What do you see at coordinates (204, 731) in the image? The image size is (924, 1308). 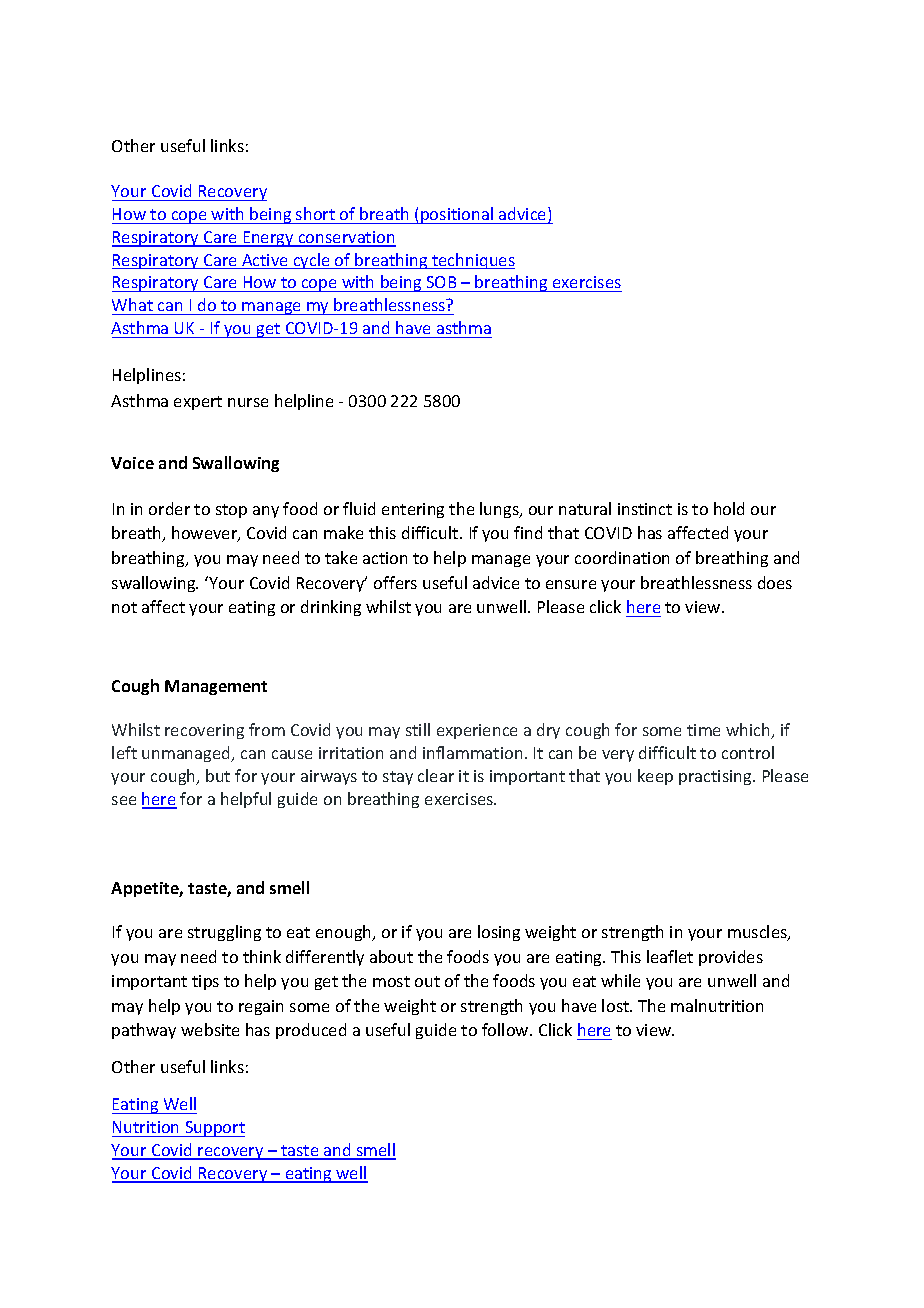 I see `recovering` at bounding box center [204, 731].
